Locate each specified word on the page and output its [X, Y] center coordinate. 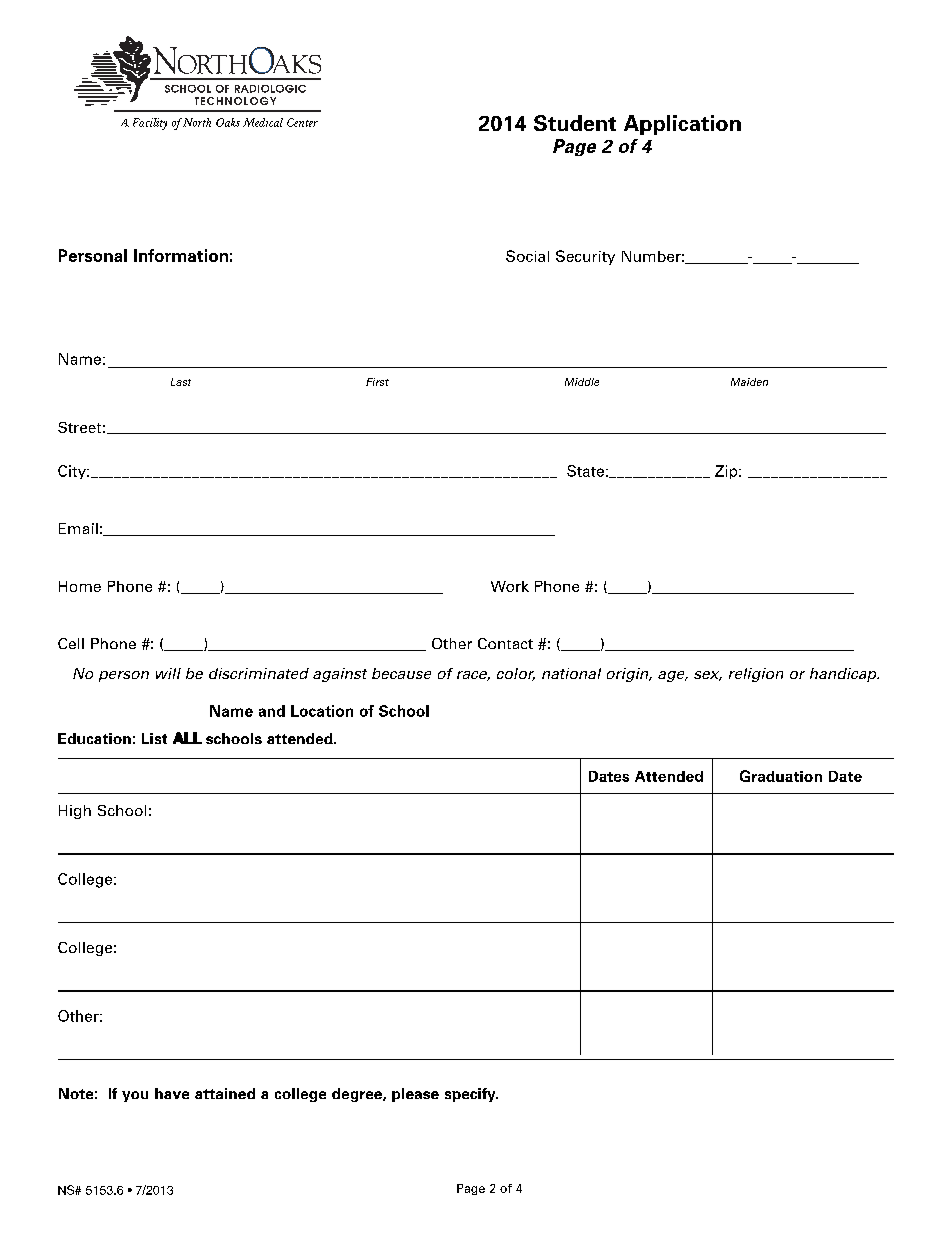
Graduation [781, 776]
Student [575, 123]
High [75, 812]
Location [322, 711]
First [377, 382]
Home [80, 586]
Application [682, 125]
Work [510, 586]
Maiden [749, 382]
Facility [150, 124]
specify [471, 1095]
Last [181, 382]
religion [756, 675]
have [172, 1093]
